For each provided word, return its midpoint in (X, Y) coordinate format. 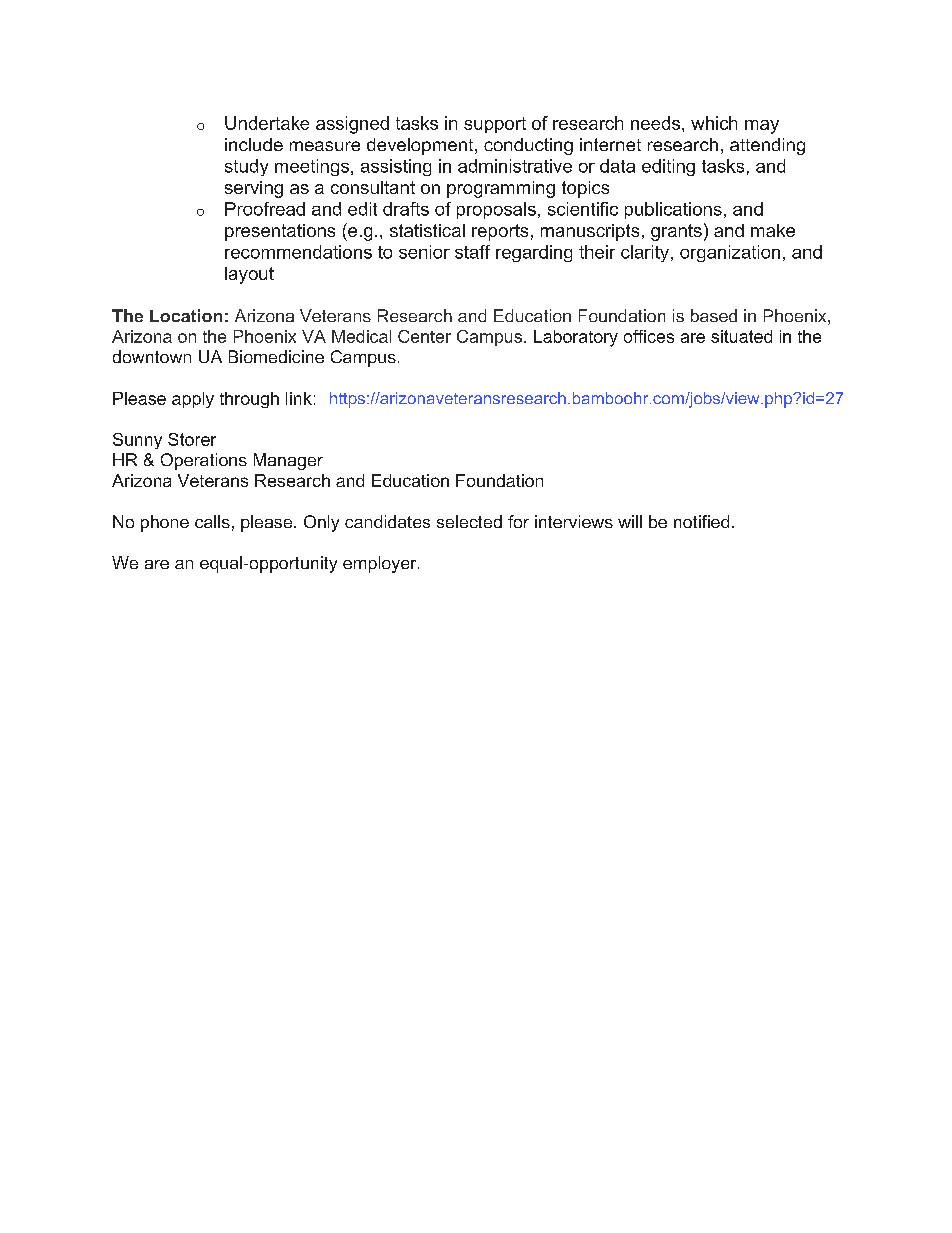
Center (424, 336)
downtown (152, 356)
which (714, 123)
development (421, 146)
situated (741, 336)
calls (212, 521)
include (254, 144)
